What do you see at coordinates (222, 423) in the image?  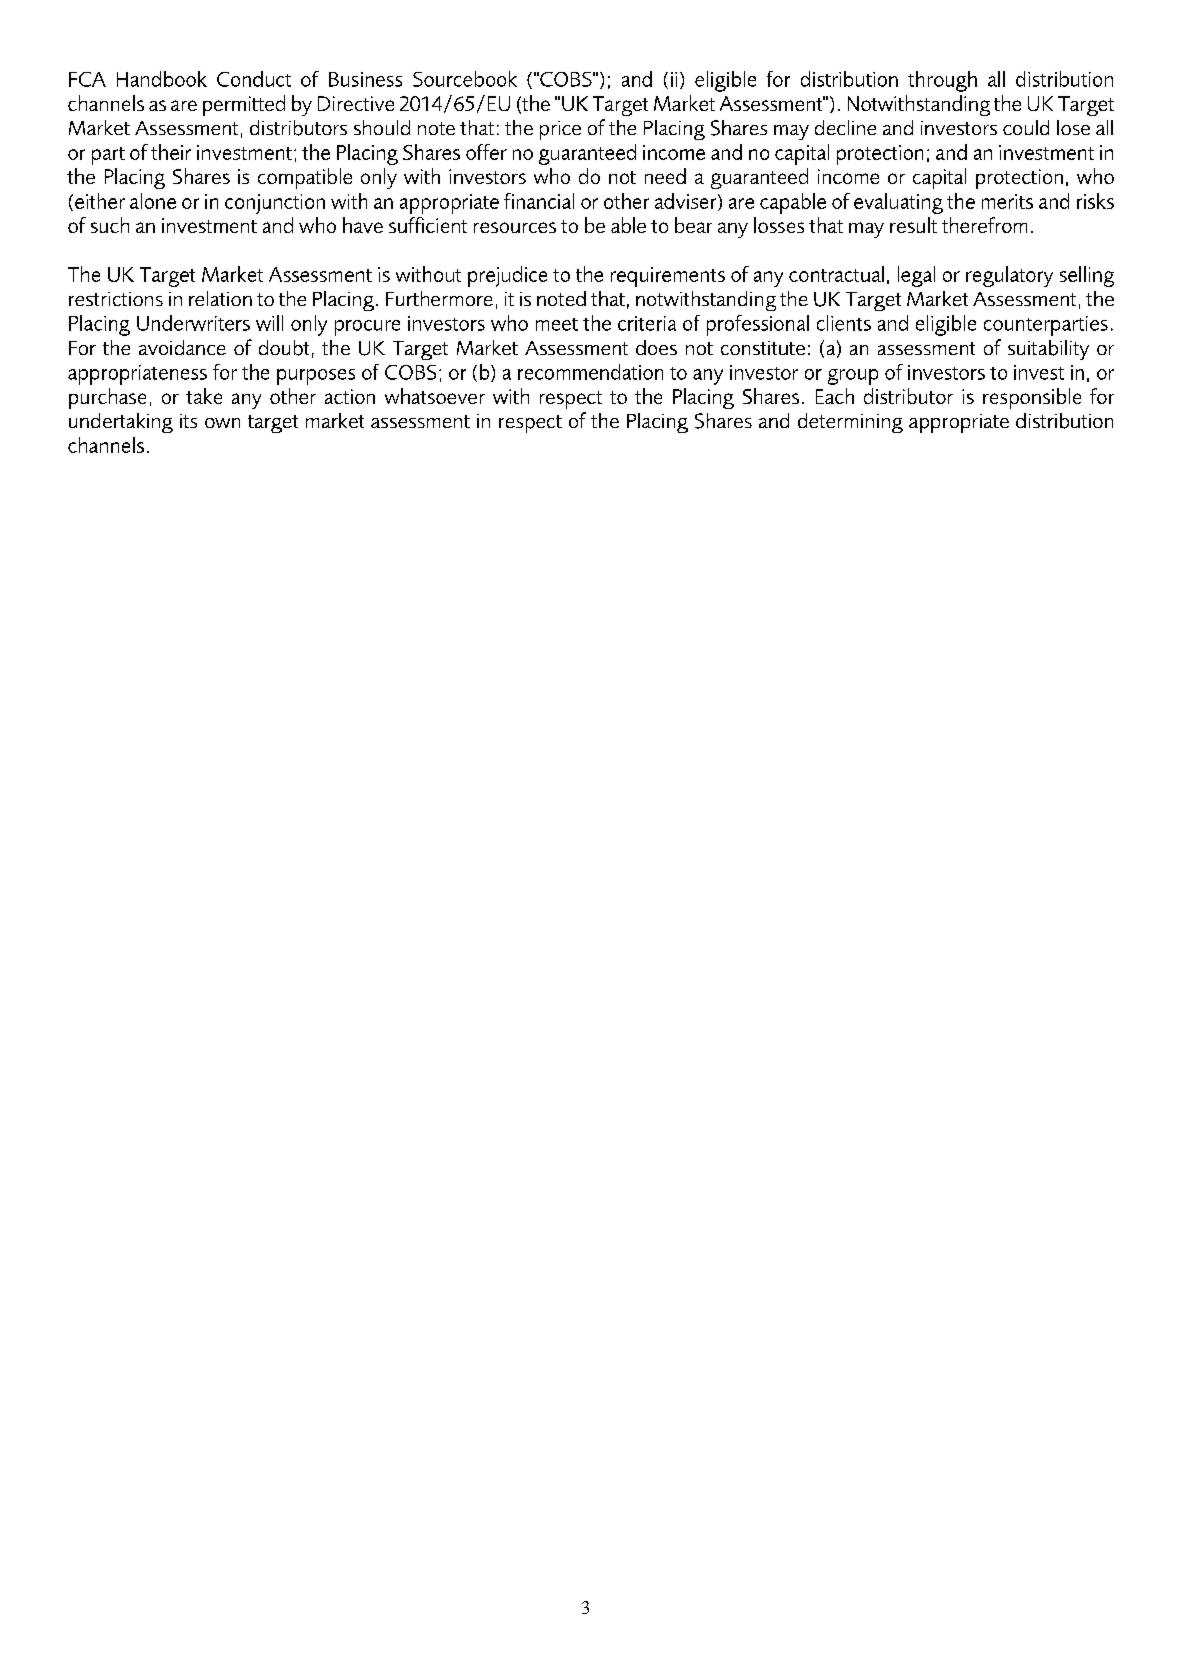 I see `own` at bounding box center [222, 423].
